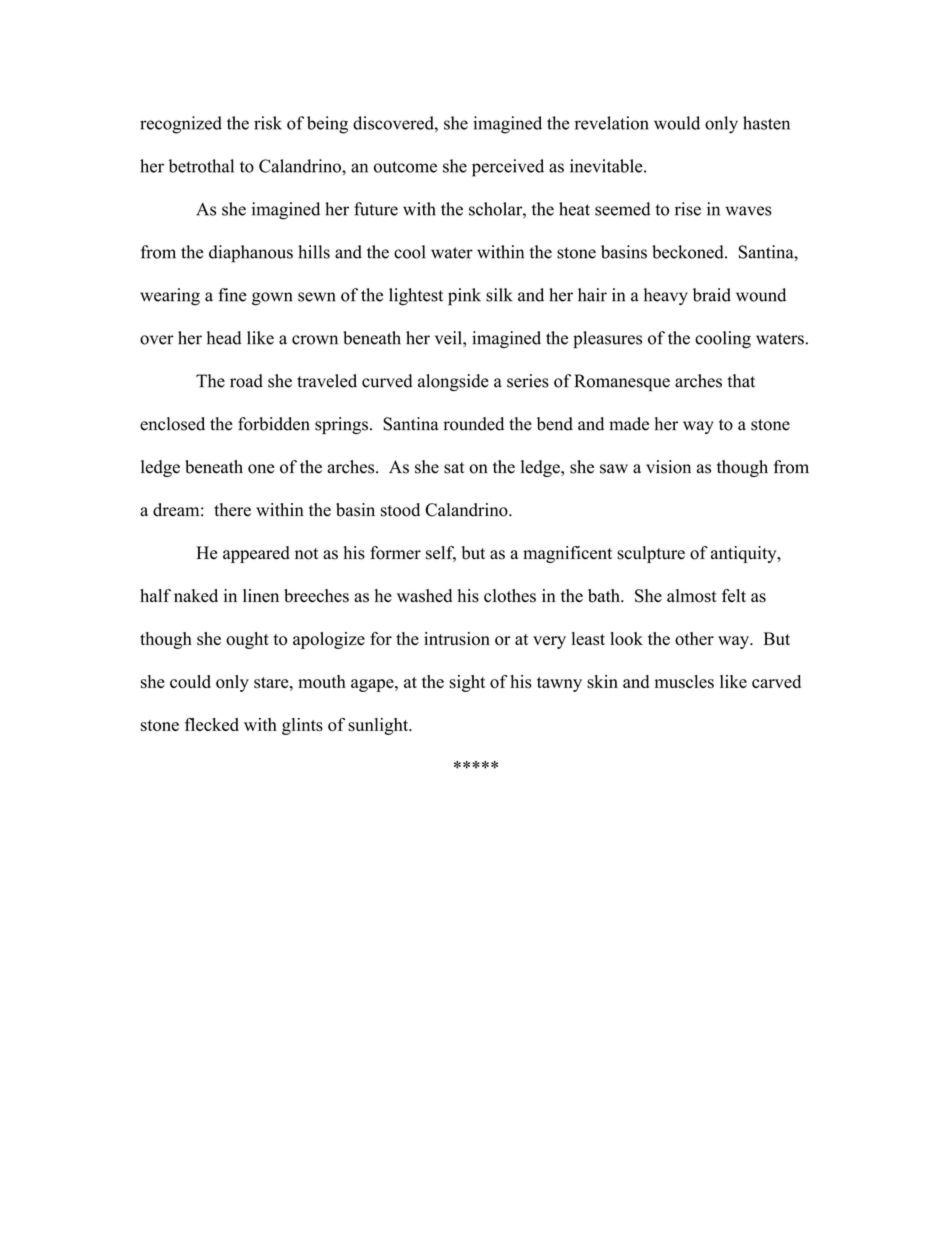 Image resolution: width=952 pixels, height=1233 pixels. I want to click on risk, so click(268, 123).
